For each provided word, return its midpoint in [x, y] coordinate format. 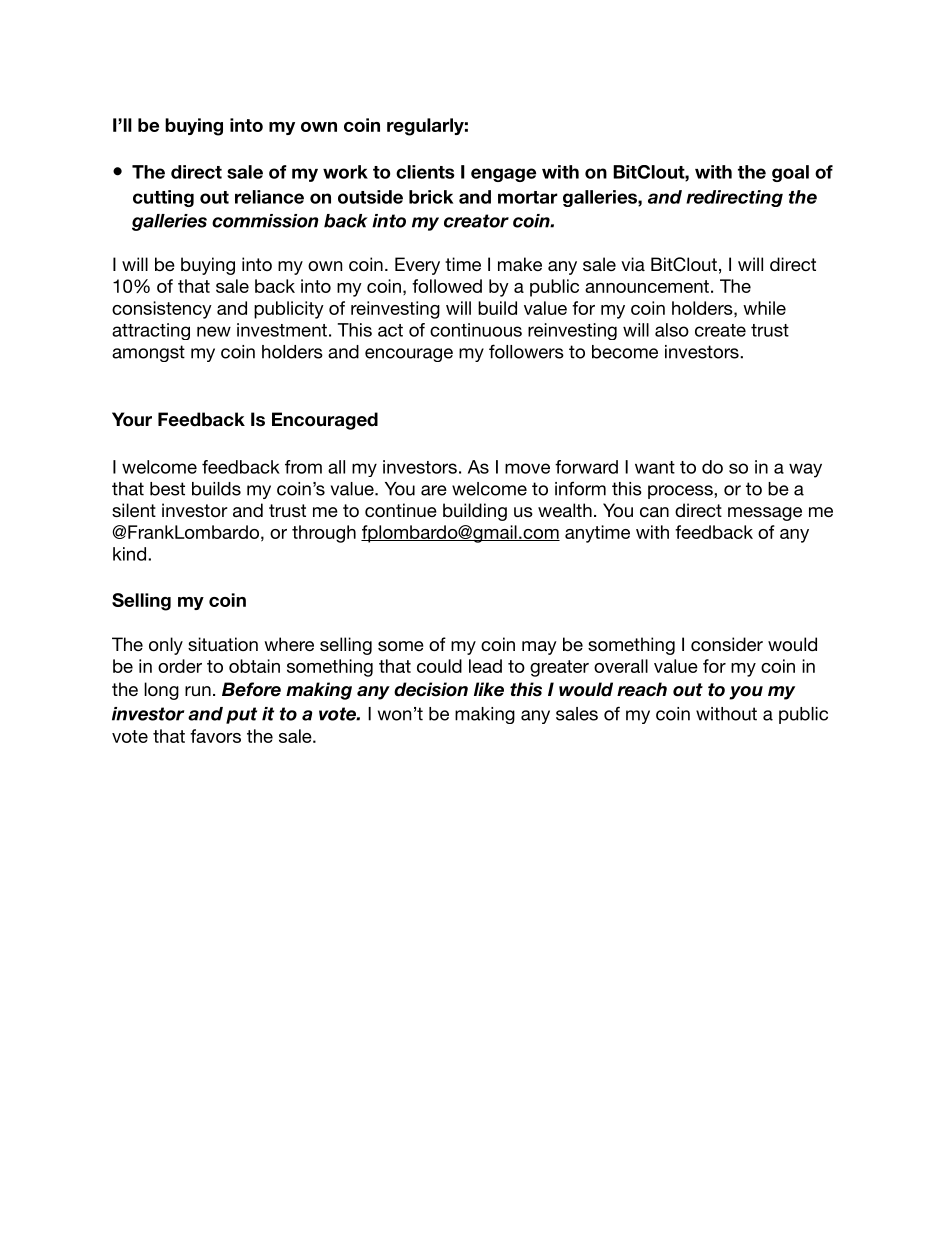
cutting [163, 198]
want [655, 467]
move [527, 468]
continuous [476, 330]
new [214, 331]
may [539, 648]
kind [129, 554]
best [167, 489]
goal [790, 173]
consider [727, 644]
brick [431, 197]
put [241, 715]
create [720, 330]
